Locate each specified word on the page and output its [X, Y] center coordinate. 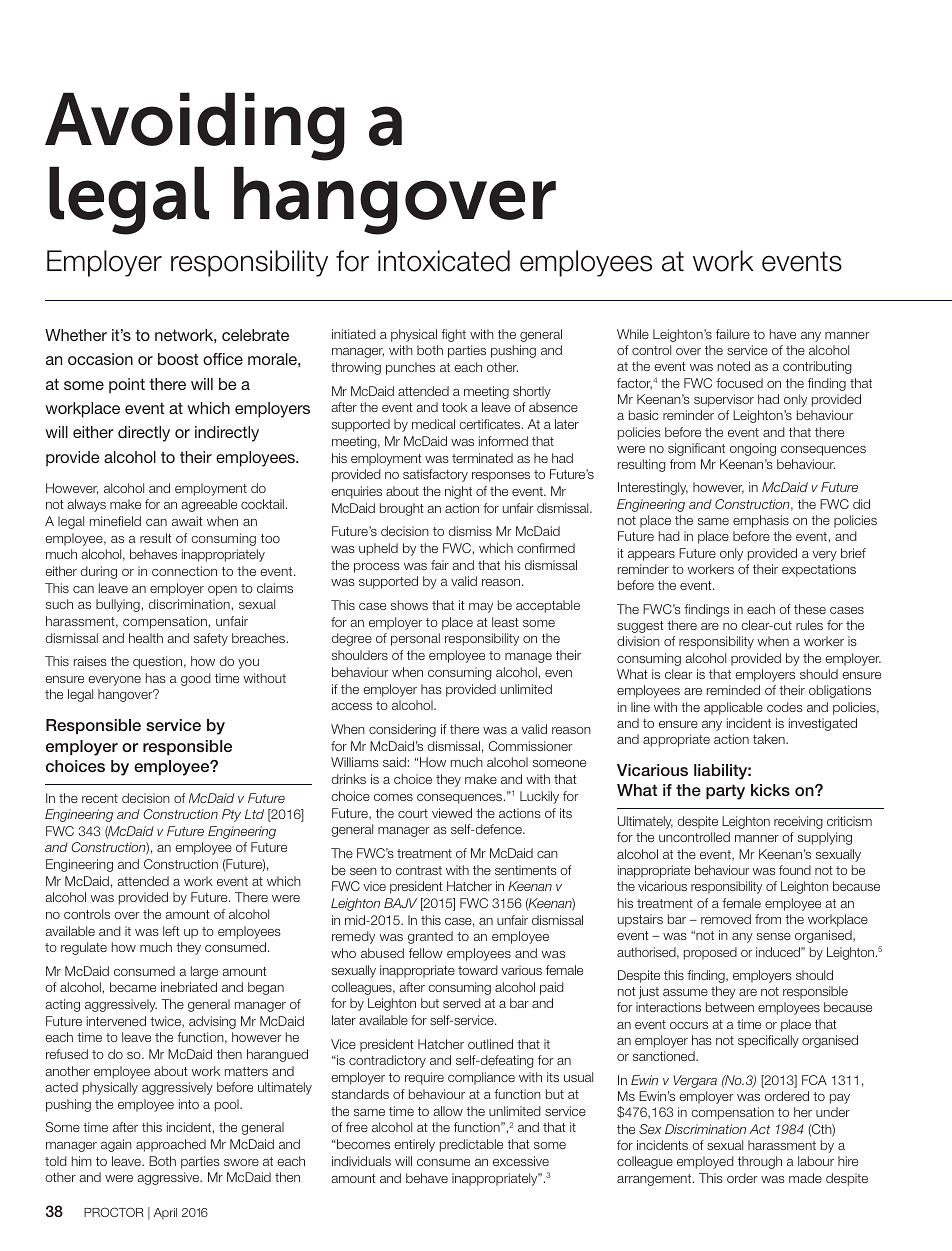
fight [453, 335]
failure [733, 334]
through [760, 1162]
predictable [471, 1145]
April [165, 1213]
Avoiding [195, 126]
